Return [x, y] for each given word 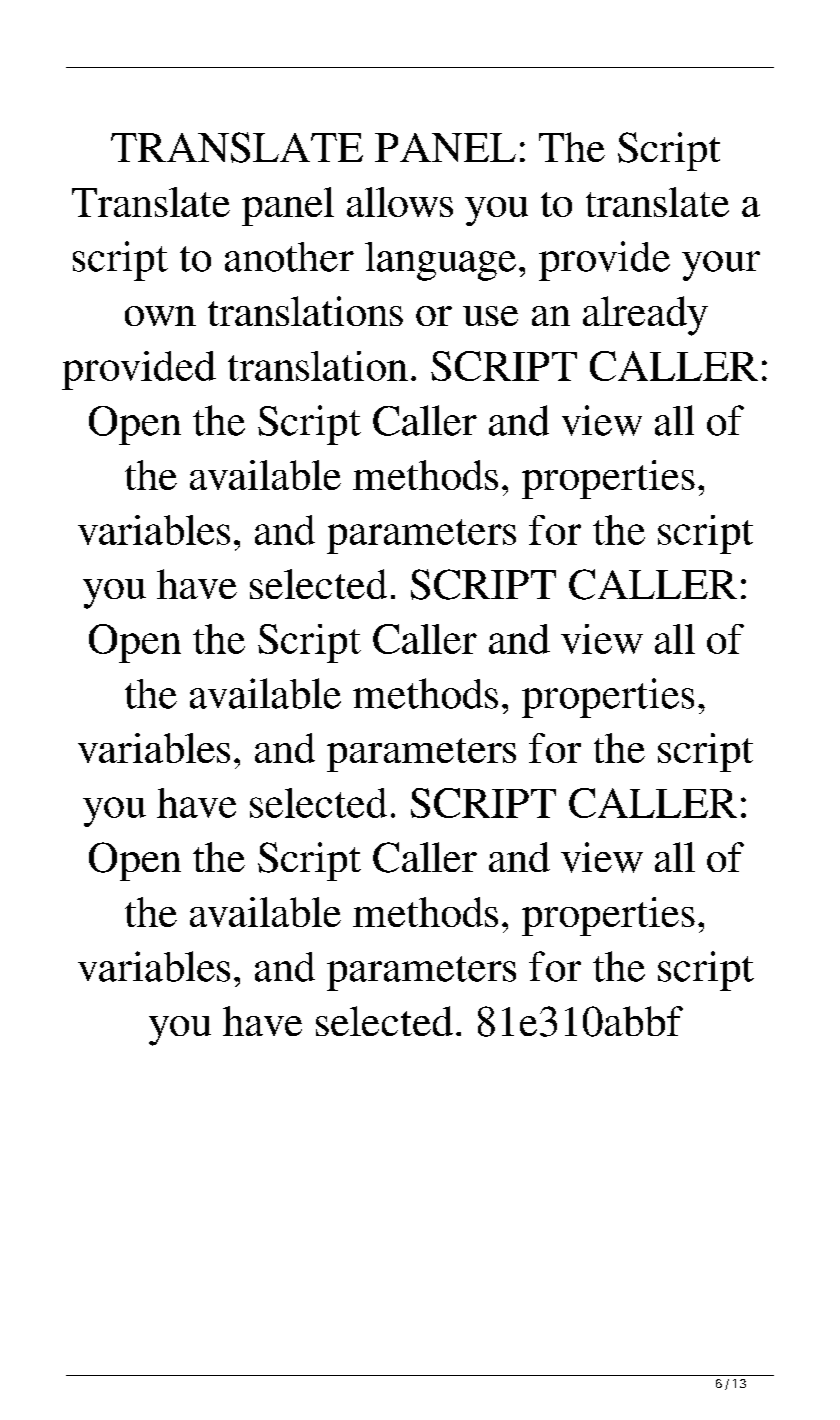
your [721, 266]
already [645, 316]
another [289, 257]
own [160, 316]
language [440, 261]
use [490, 316]
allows [400, 202]
